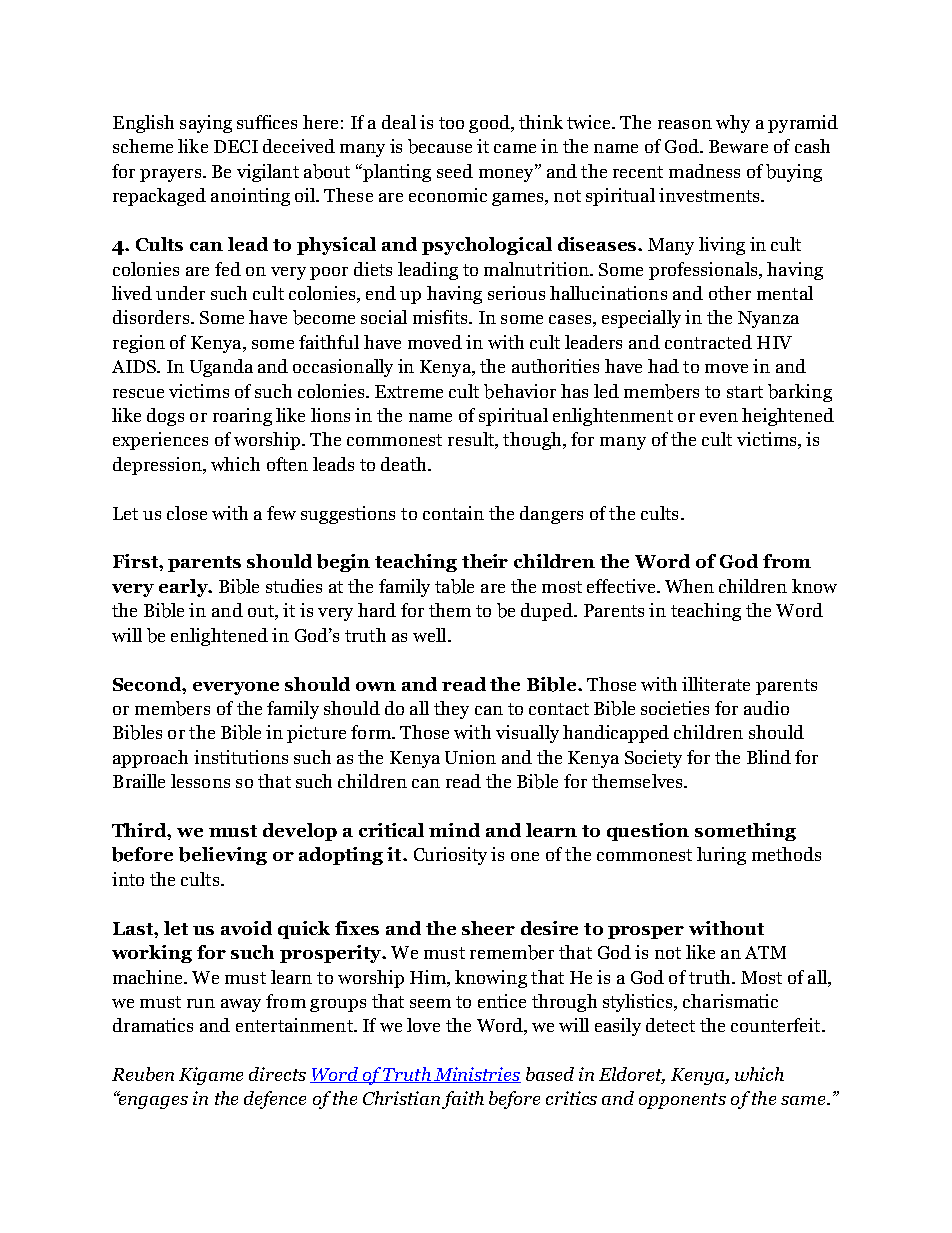 Image resolution: width=952 pixels, height=1233 pixels. Describe the element at coordinates (440, 146) in the screenshot. I see `because` at that location.
